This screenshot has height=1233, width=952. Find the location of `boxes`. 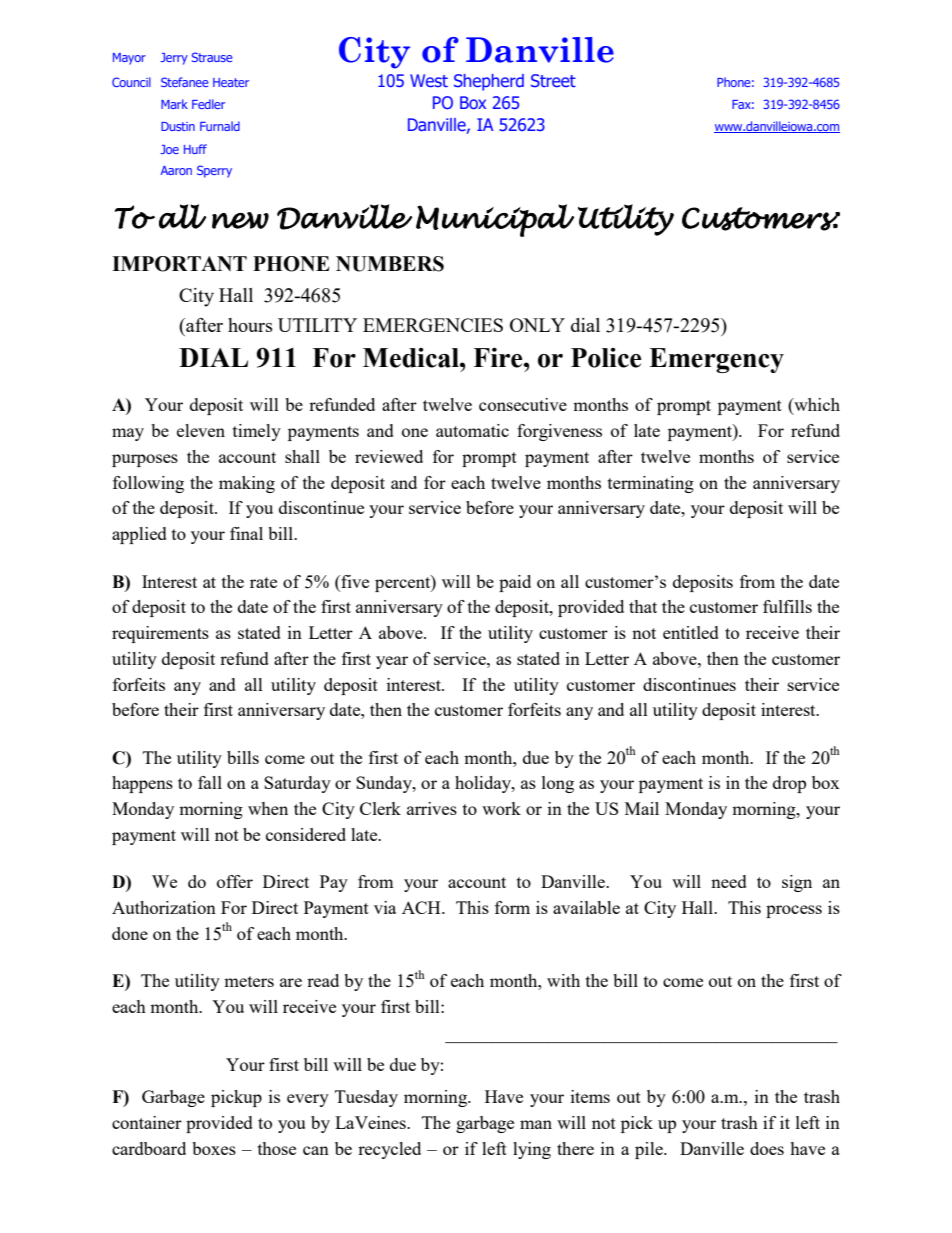

boxes is located at coordinates (214, 1148).
